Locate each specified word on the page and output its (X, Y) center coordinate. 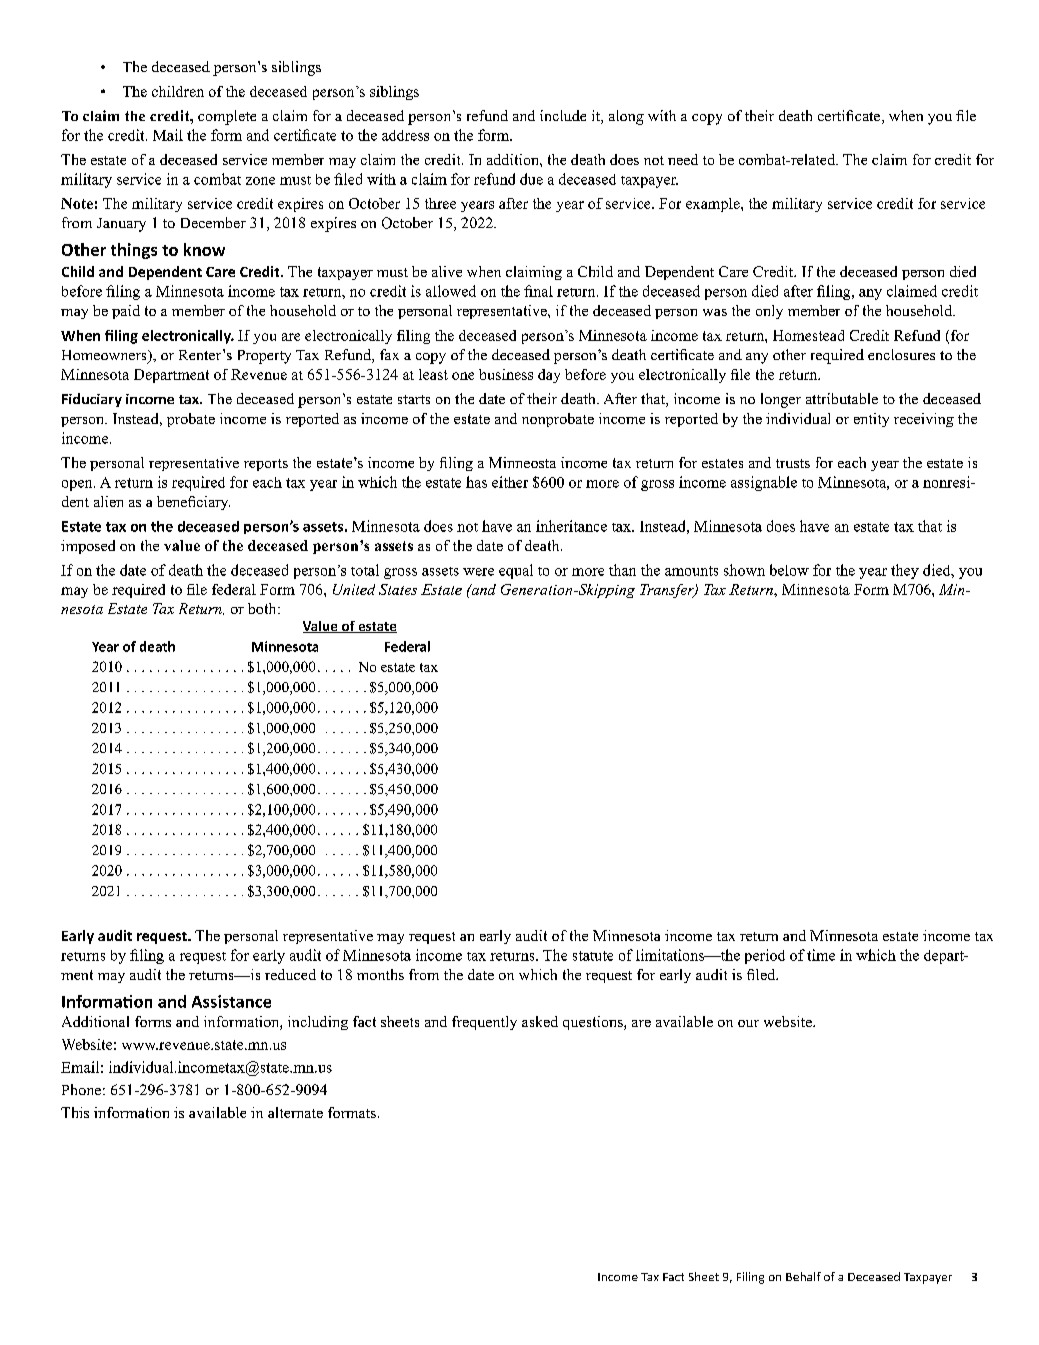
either (510, 482)
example (714, 205)
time (821, 955)
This (75, 1112)
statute (593, 956)
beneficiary (193, 503)
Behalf (803, 1276)
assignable (764, 483)
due (531, 179)
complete (227, 117)
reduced (290, 974)
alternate (295, 1112)
